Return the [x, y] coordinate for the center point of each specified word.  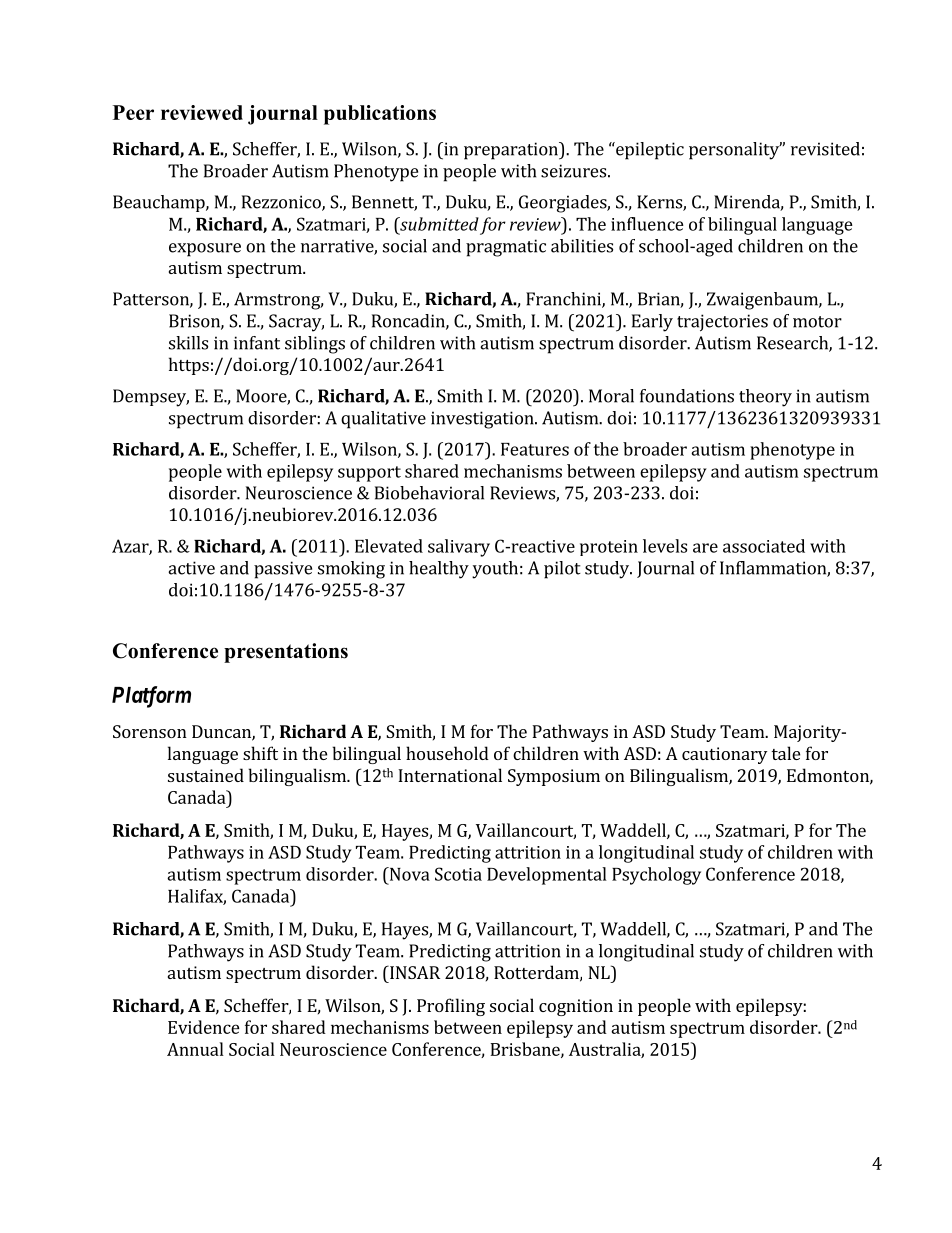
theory [765, 398]
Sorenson [150, 731]
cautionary [724, 755]
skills [188, 343]
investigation [483, 420]
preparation [512, 151]
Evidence [204, 1027]
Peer [133, 112]
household [447, 753]
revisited [825, 149]
